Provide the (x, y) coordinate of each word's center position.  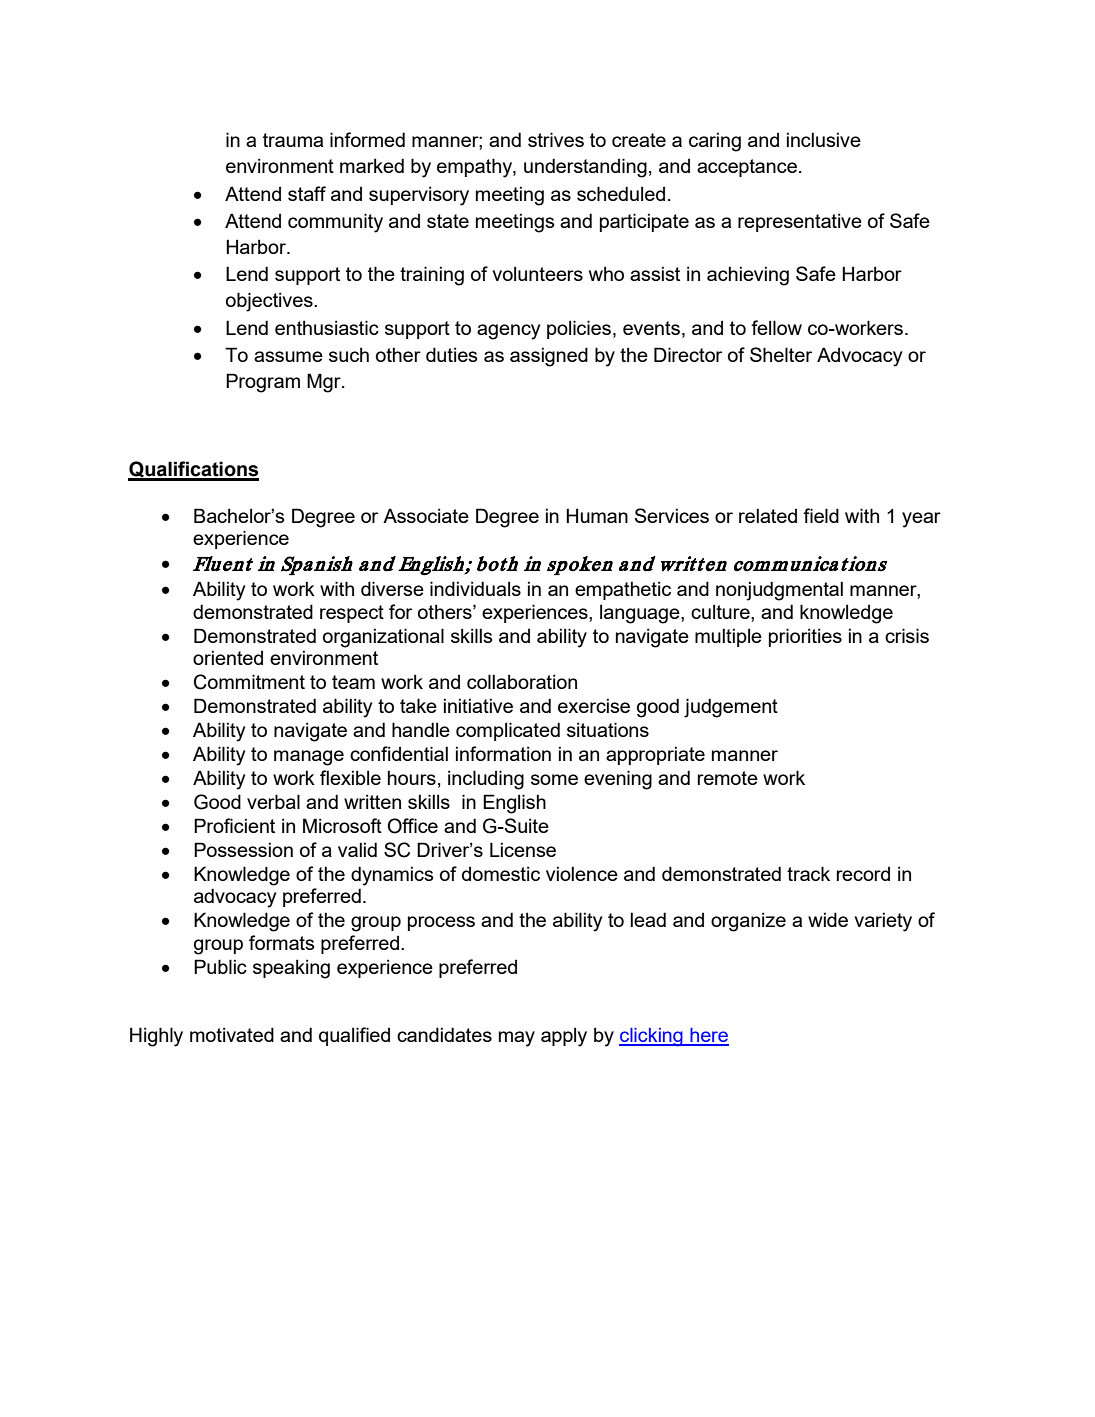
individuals (475, 588)
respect (352, 614)
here (708, 1036)
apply (564, 1037)
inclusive (824, 139)
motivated (232, 1034)
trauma (293, 140)
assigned (549, 357)
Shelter (781, 354)
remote (728, 778)
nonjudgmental (779, 591)
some (554, 779)
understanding (585, 168)
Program (263, 383)
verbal (273, 801)
